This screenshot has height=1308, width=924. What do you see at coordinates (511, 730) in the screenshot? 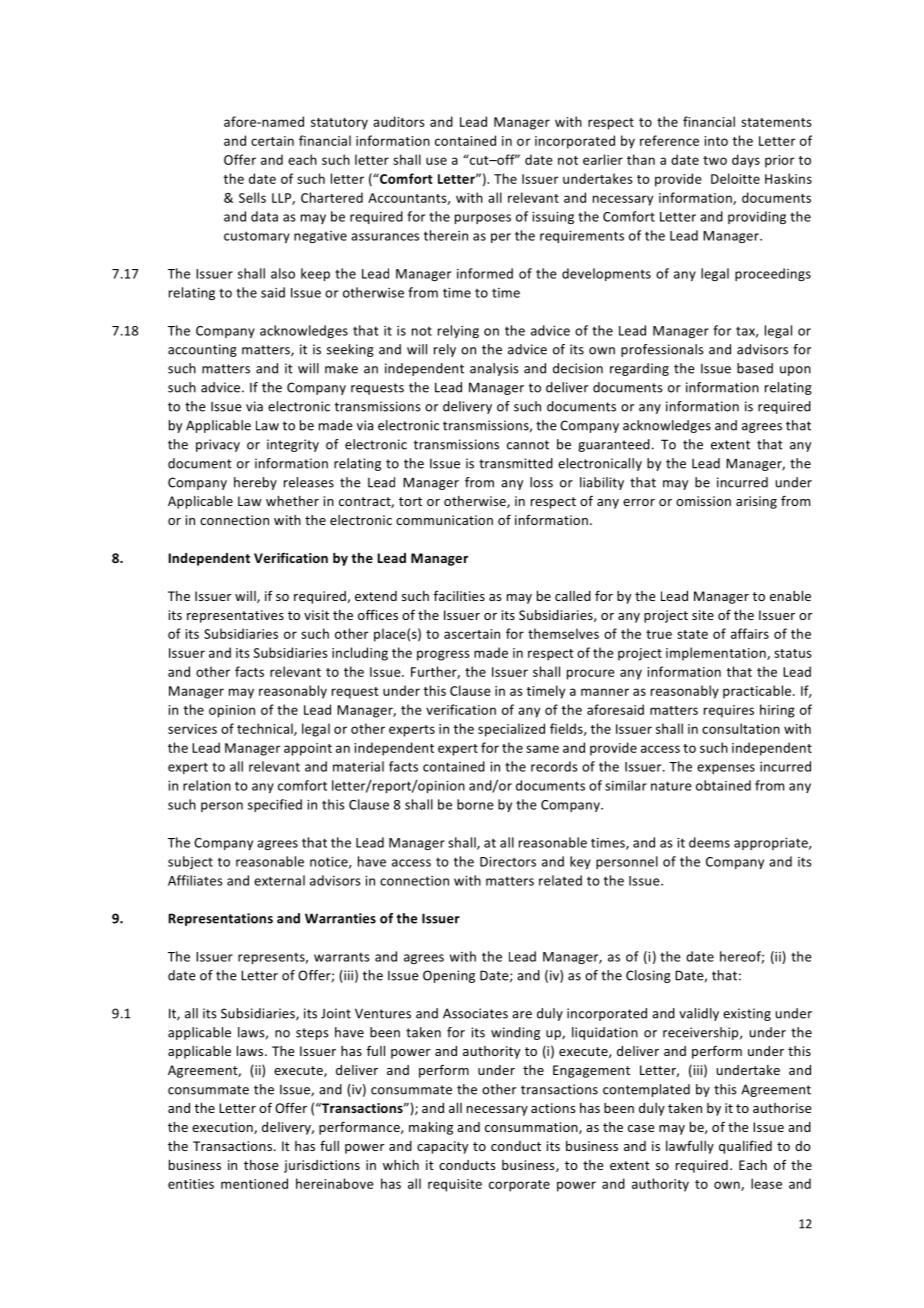
I see `specialized` at bounding box center [511, 730].
